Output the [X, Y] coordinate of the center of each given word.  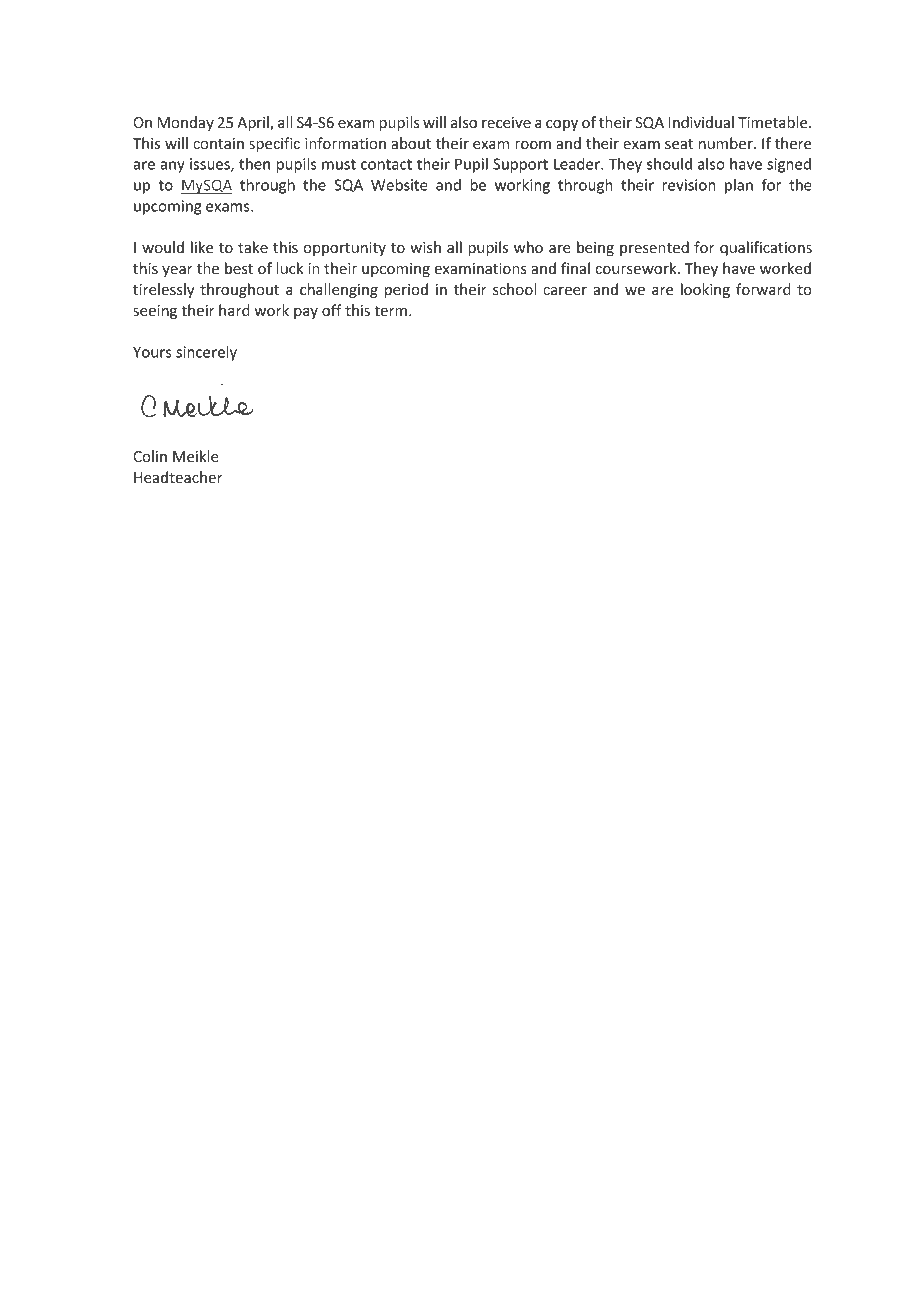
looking [705, 290]
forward [763, 289]
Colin [150, 456]
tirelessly [163, 290]
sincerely [206, 353]
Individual [701, 122]
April [254, 123]
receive [506, 122]
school [514, 289]
